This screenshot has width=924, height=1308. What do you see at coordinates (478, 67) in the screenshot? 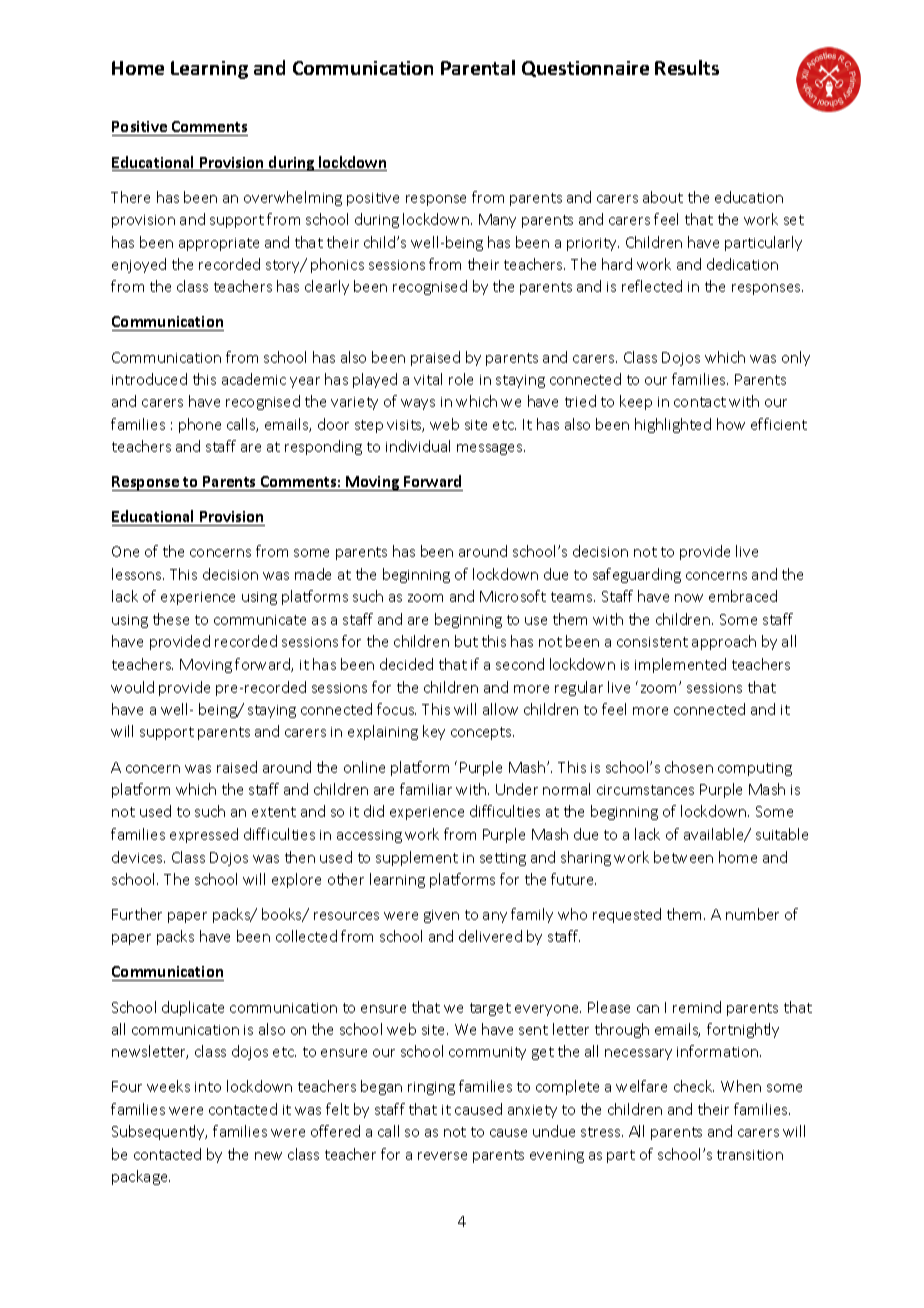
I see `Parental` at bounding box center [478, 67].
